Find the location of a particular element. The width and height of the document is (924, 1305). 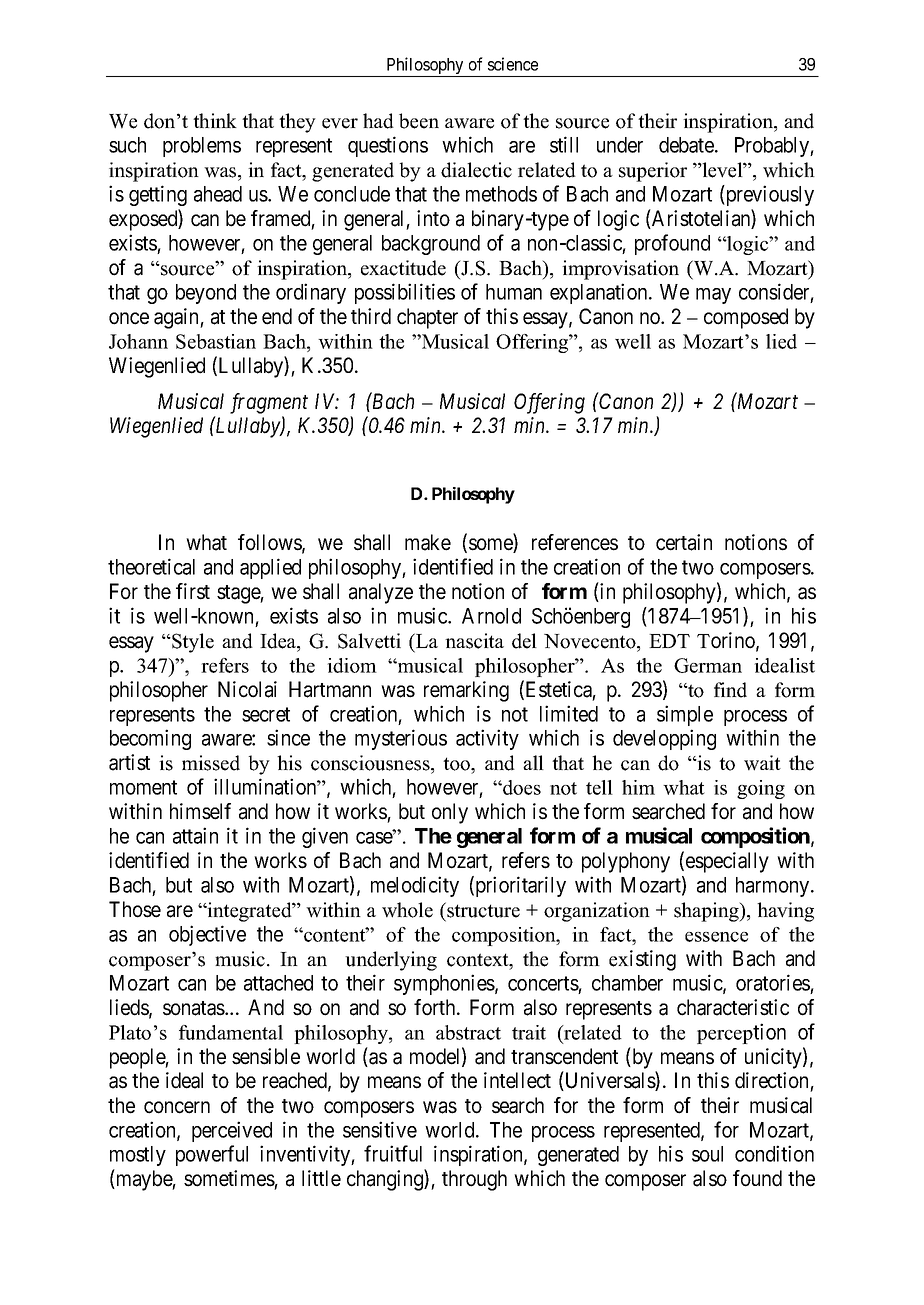

through is located at coordinates (474, 1180).
